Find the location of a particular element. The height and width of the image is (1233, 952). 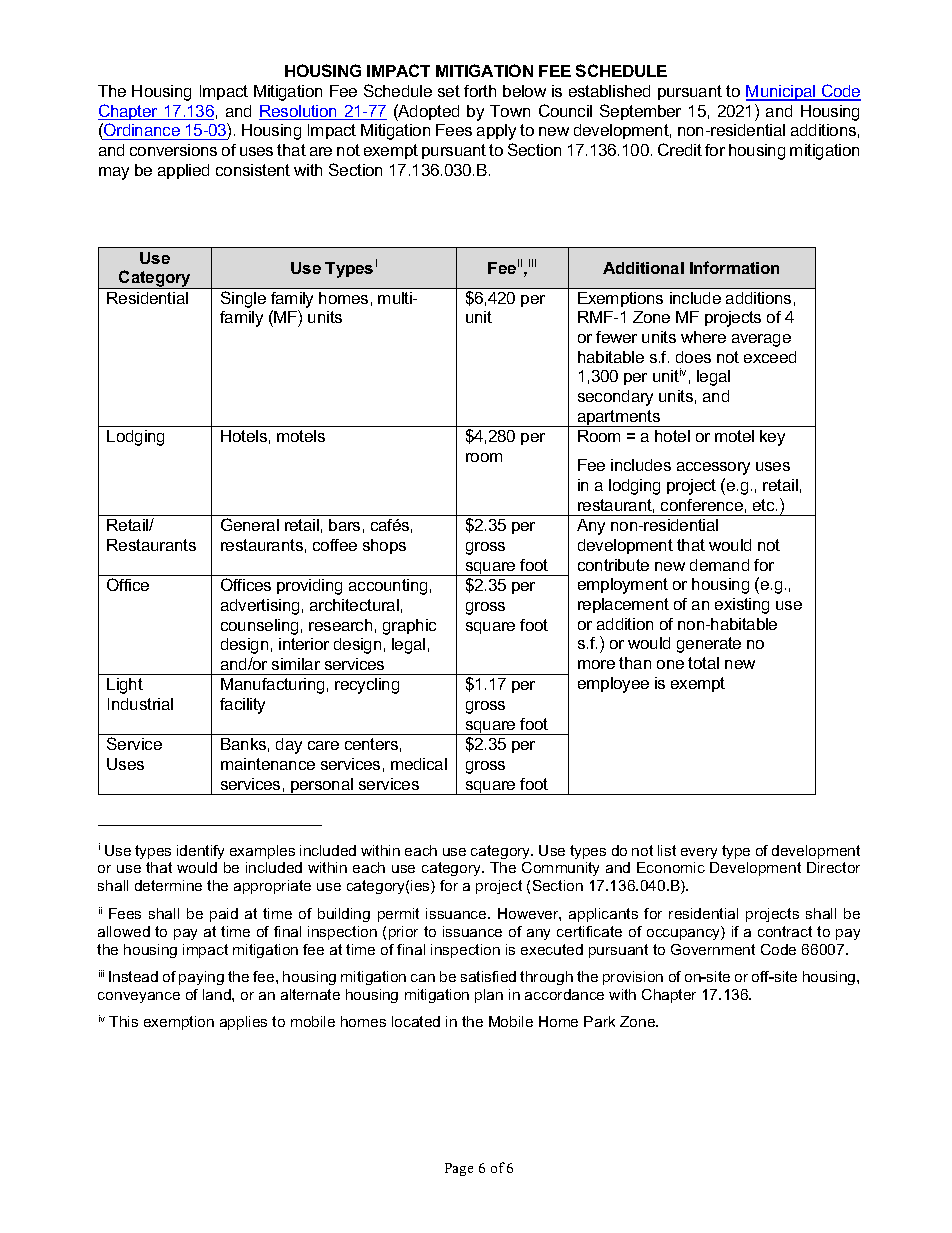

applies is located at coordinates (243, 1023).
